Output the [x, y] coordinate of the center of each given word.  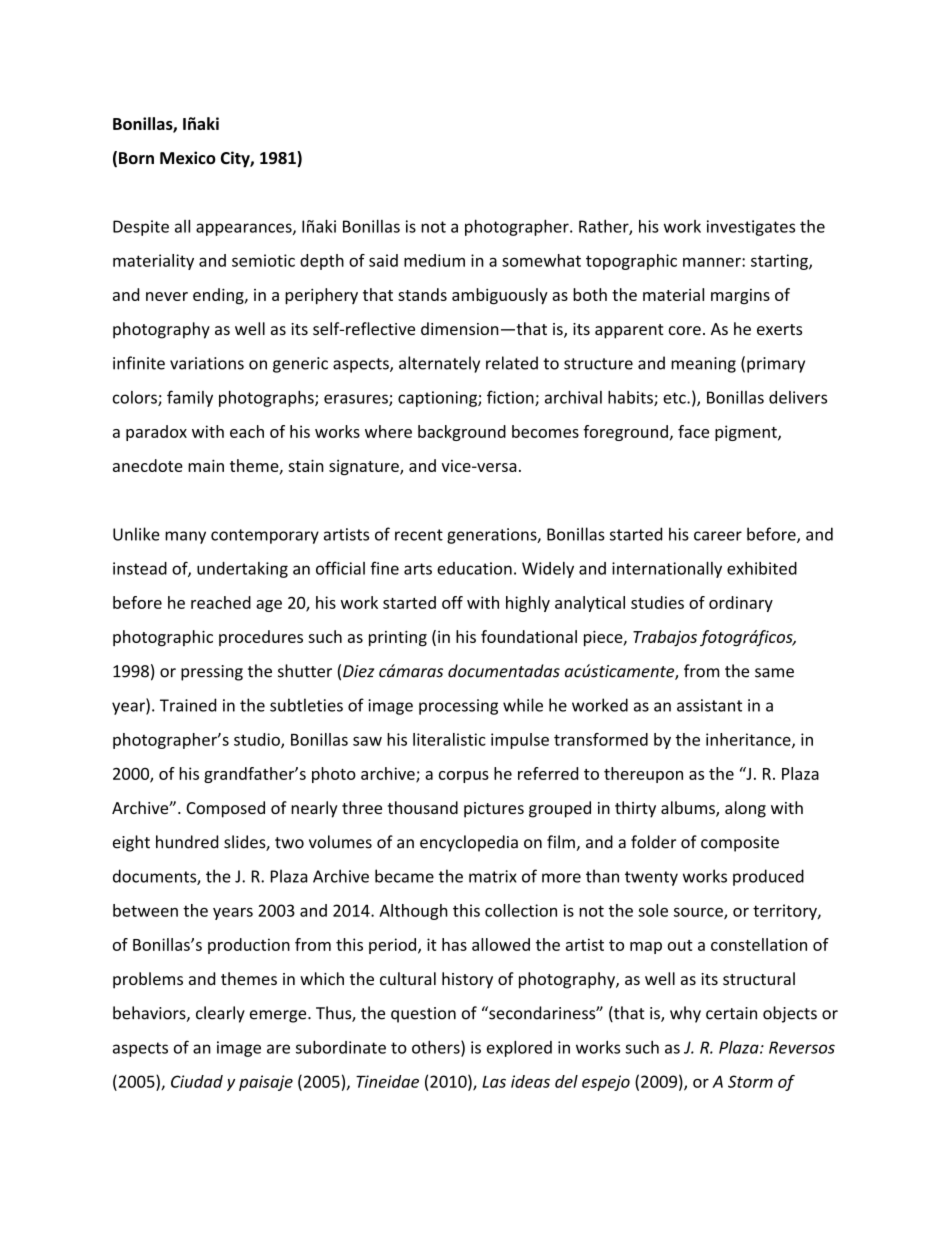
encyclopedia [469, 843]
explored [519, 1049]
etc [675, 398]
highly [528, 604]
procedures [261, 638]
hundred [187, 842]
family [190, 398]
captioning [438, 399]
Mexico [188, 158]
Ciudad [197, 1081]
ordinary [741, 604]
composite [740, 844]
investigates [751, 228]
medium [434, 260]
